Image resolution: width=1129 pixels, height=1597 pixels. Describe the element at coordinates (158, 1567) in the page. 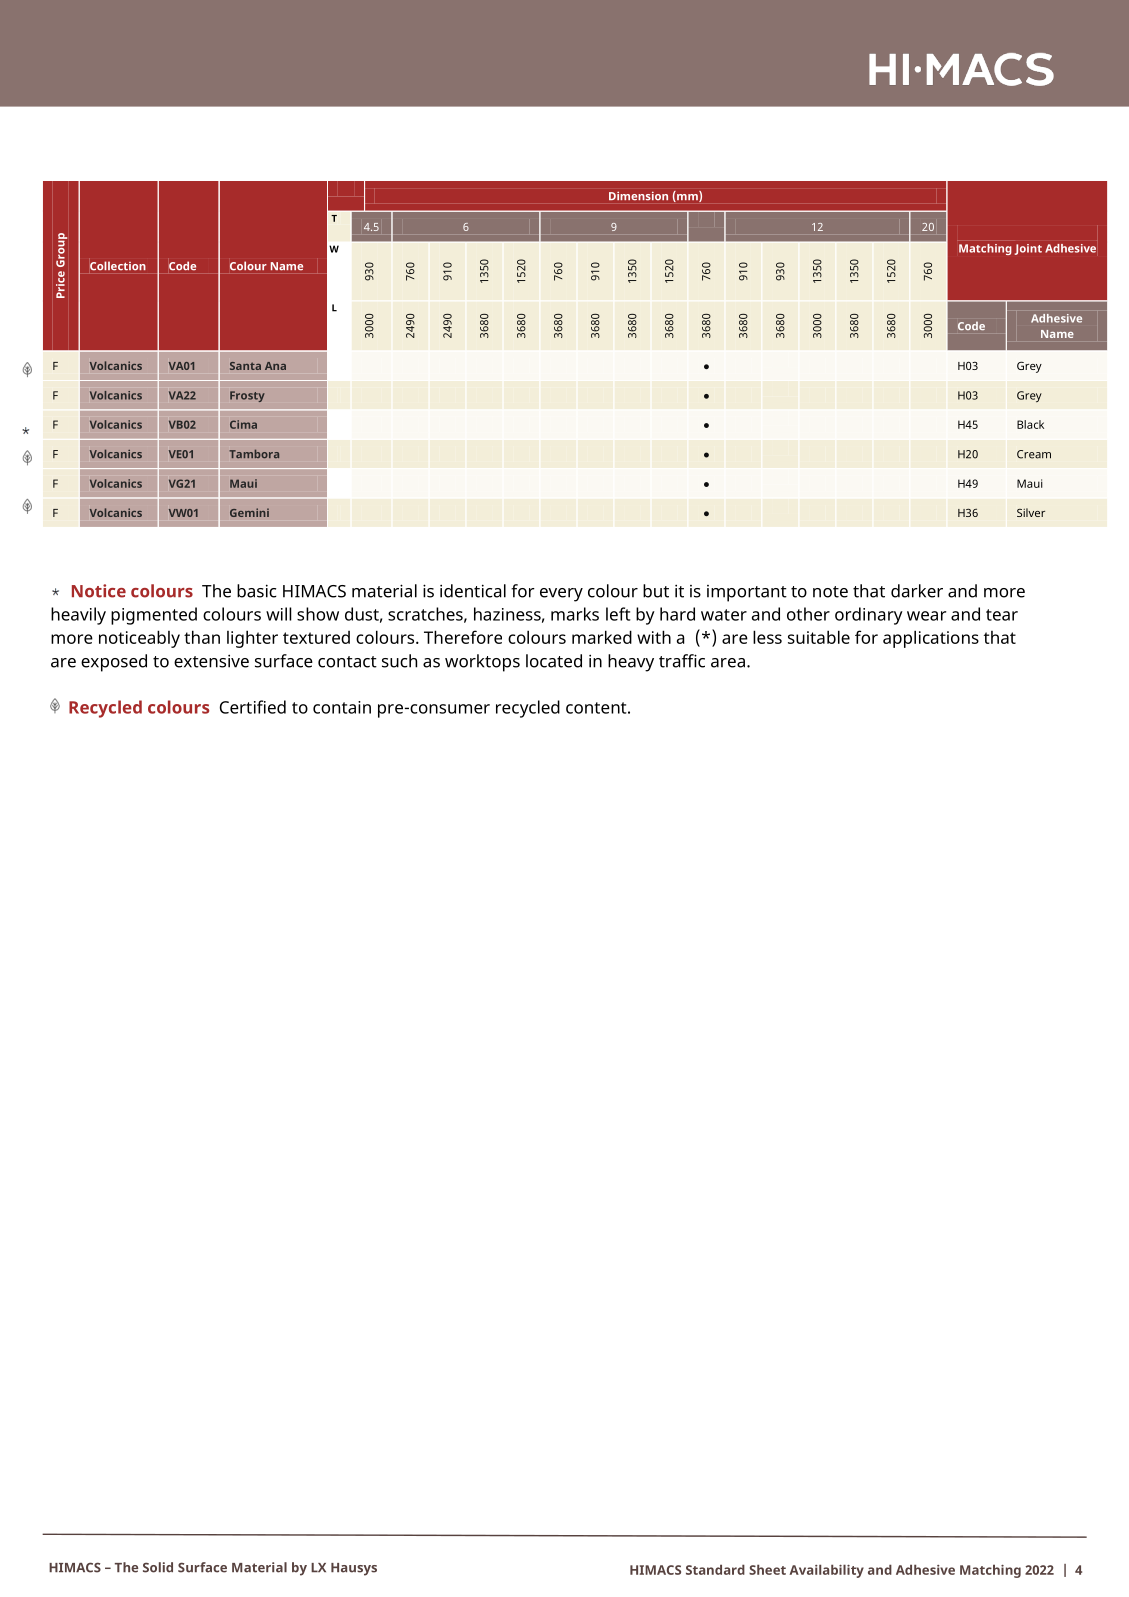

I see `Solid` at that location.
